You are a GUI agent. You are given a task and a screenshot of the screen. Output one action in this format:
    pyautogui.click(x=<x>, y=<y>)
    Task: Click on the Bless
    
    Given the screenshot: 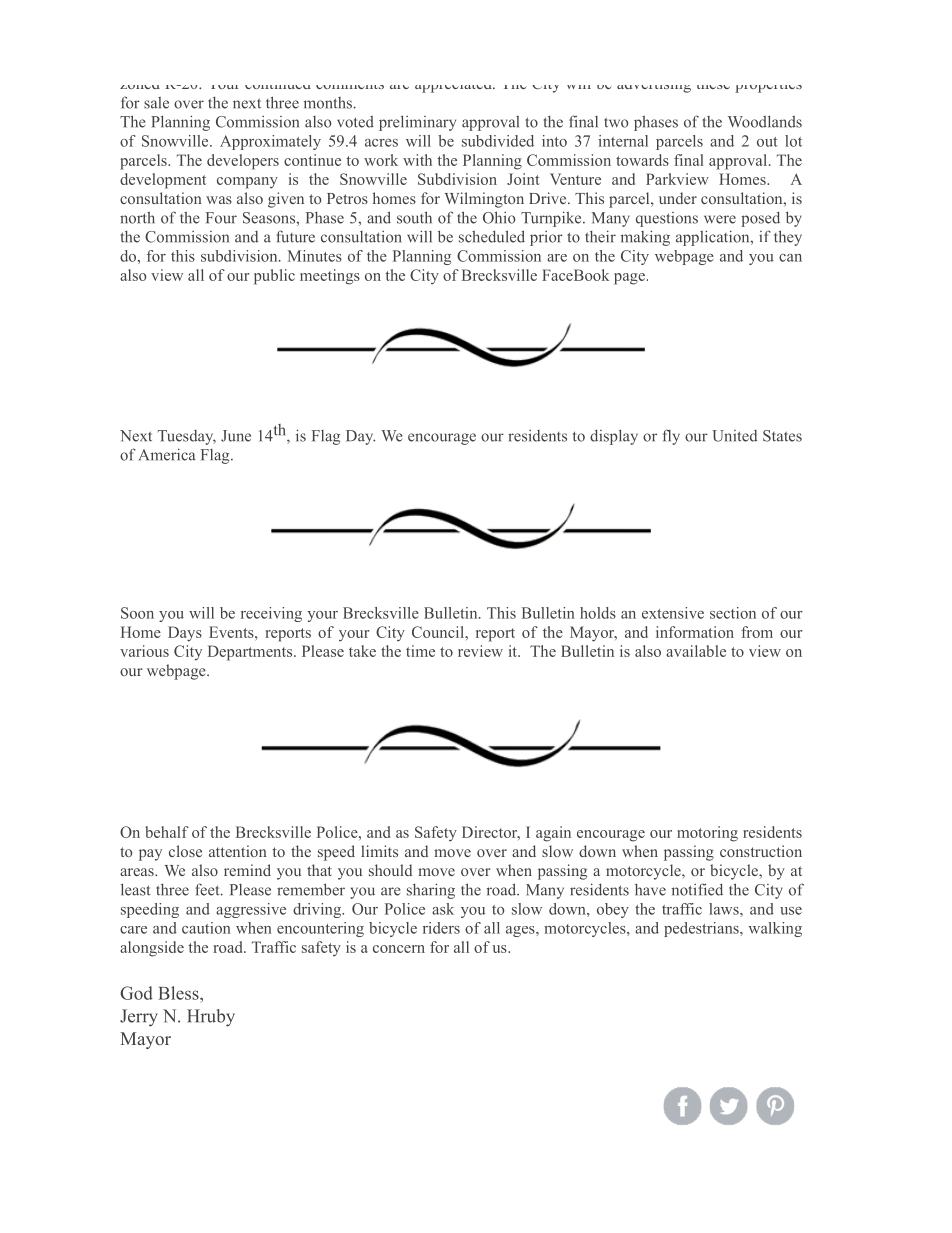 What is the action you would take?
    pyautogui.click(x=179, y=993)
